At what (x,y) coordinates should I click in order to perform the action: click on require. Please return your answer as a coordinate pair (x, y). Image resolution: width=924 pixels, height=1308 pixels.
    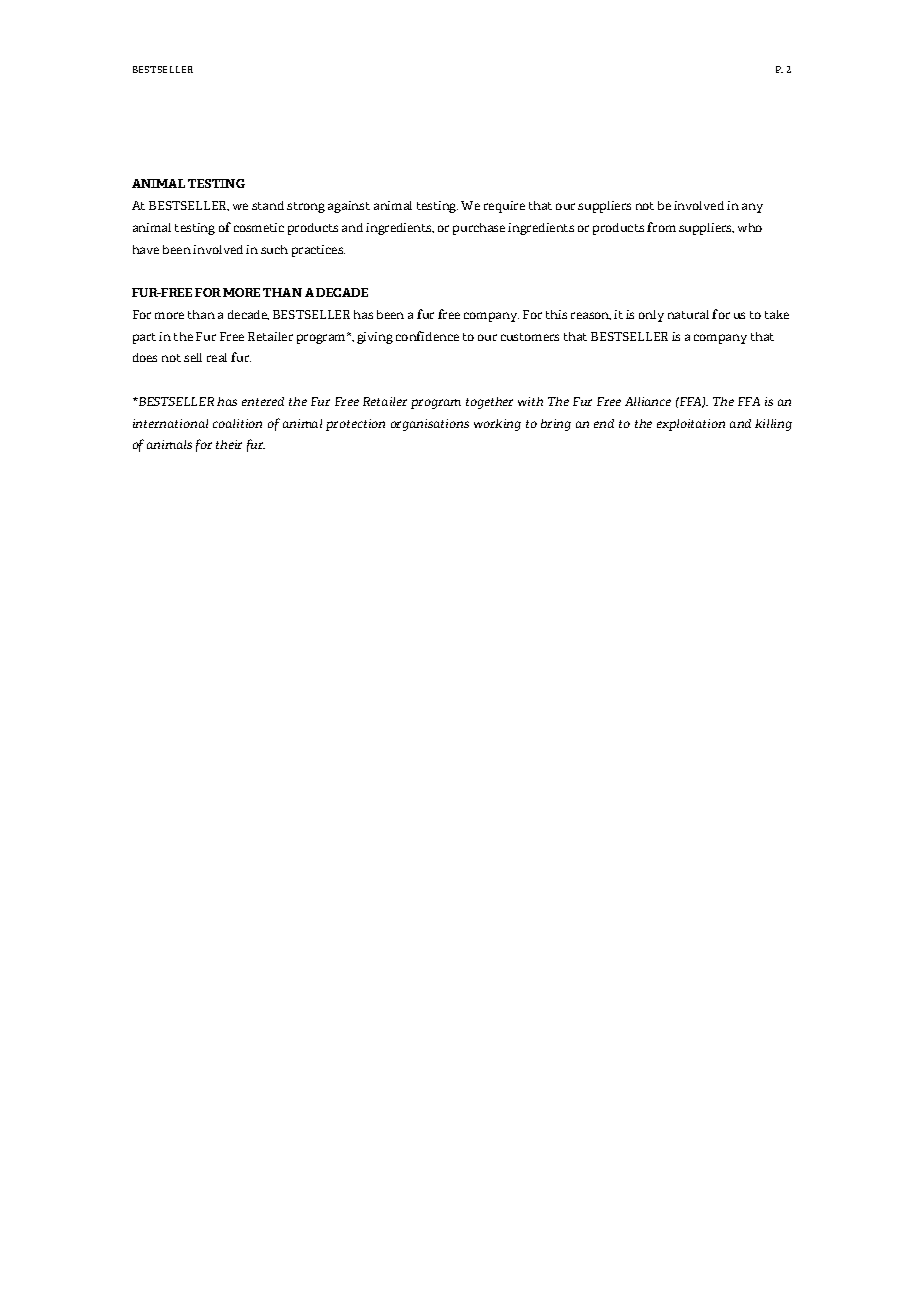
    Looking at the image, I should click on (504, 207).
